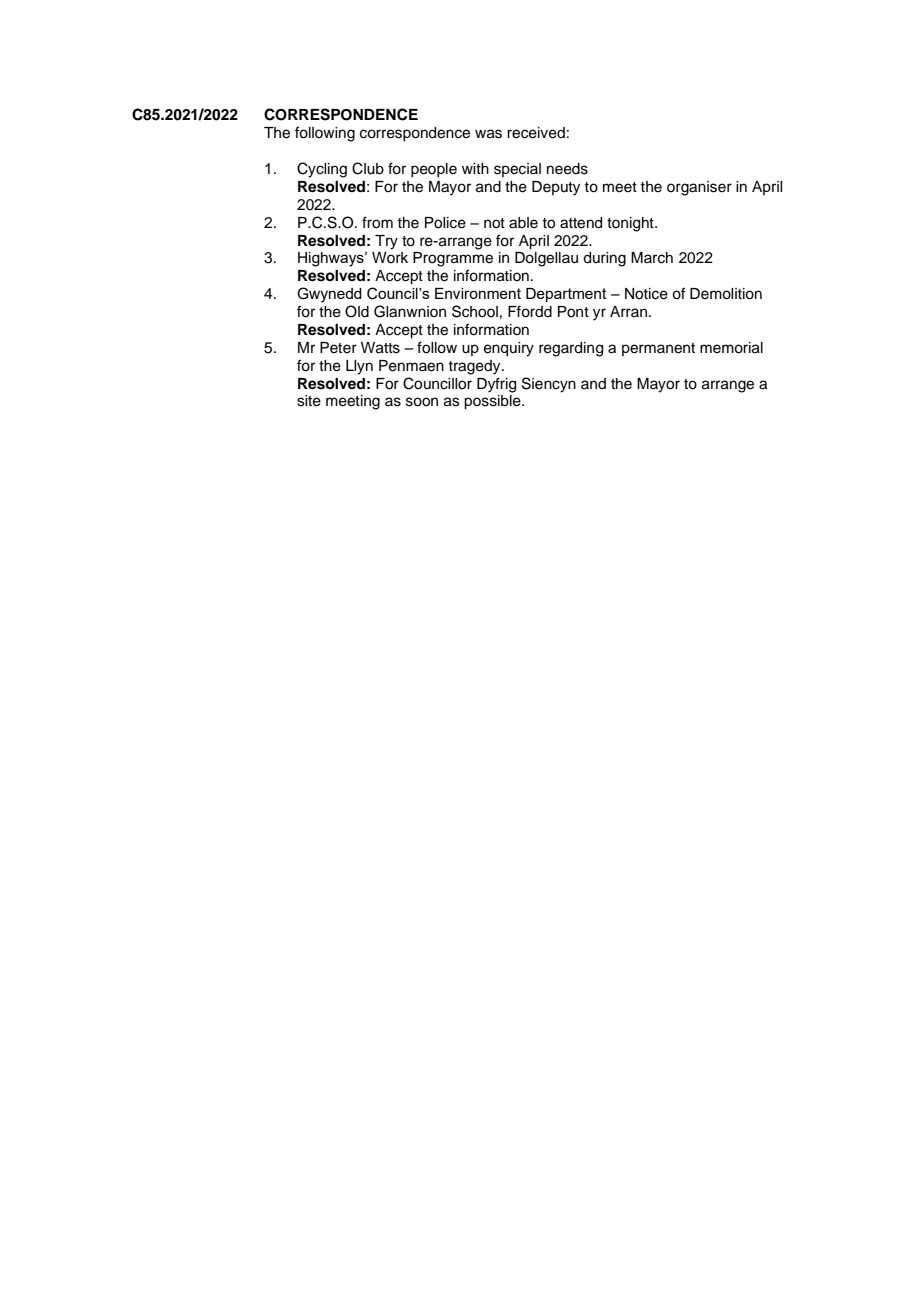 The width and height of the image is (924, 1308). What do you see at coordinates (493, 402) in the image?
I see `possible` at bounding box center [493, 402].
